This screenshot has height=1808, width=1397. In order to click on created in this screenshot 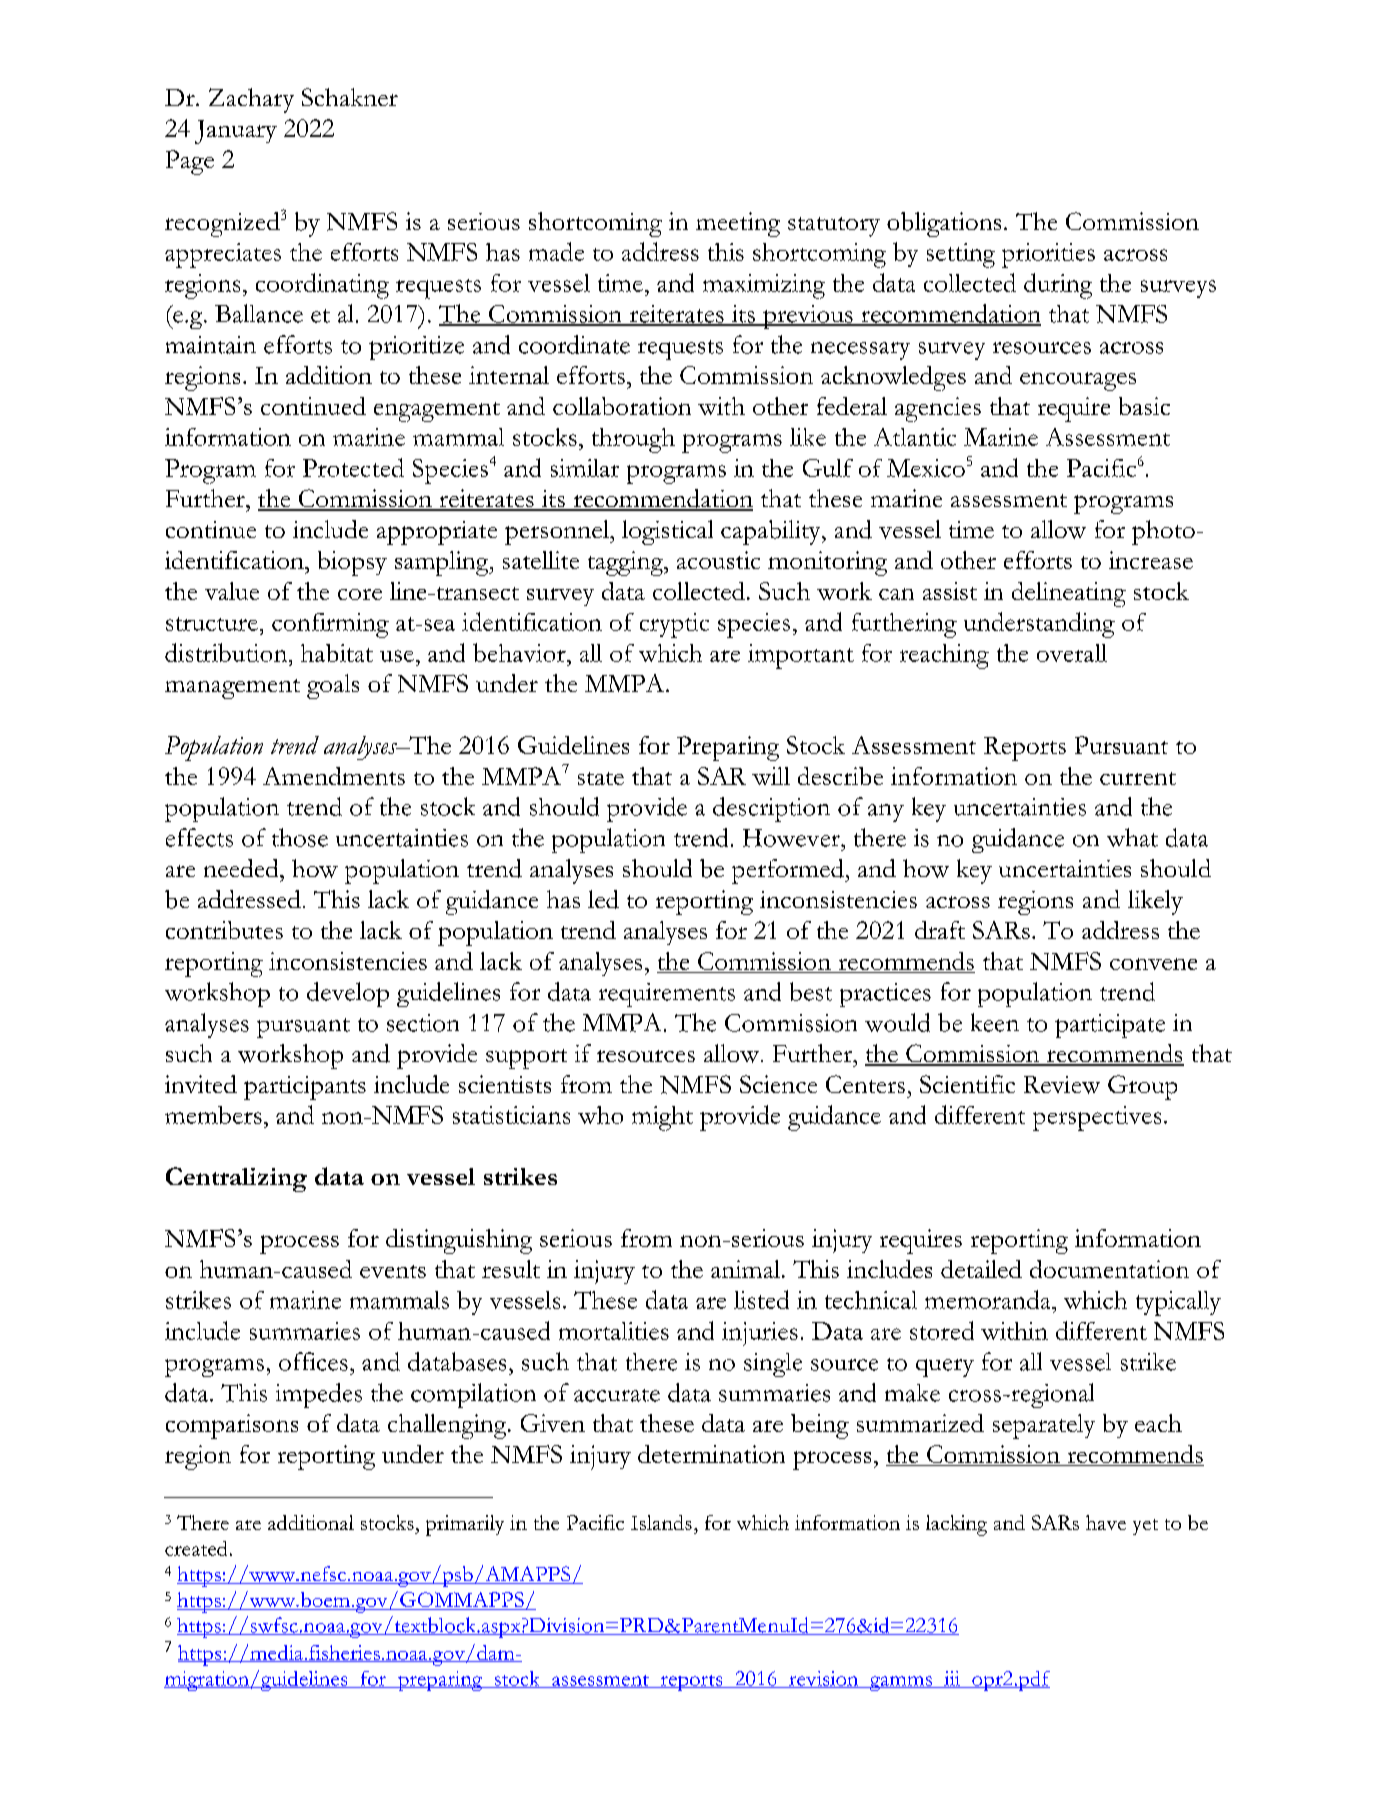, I will do `click(196, 1548)`.
